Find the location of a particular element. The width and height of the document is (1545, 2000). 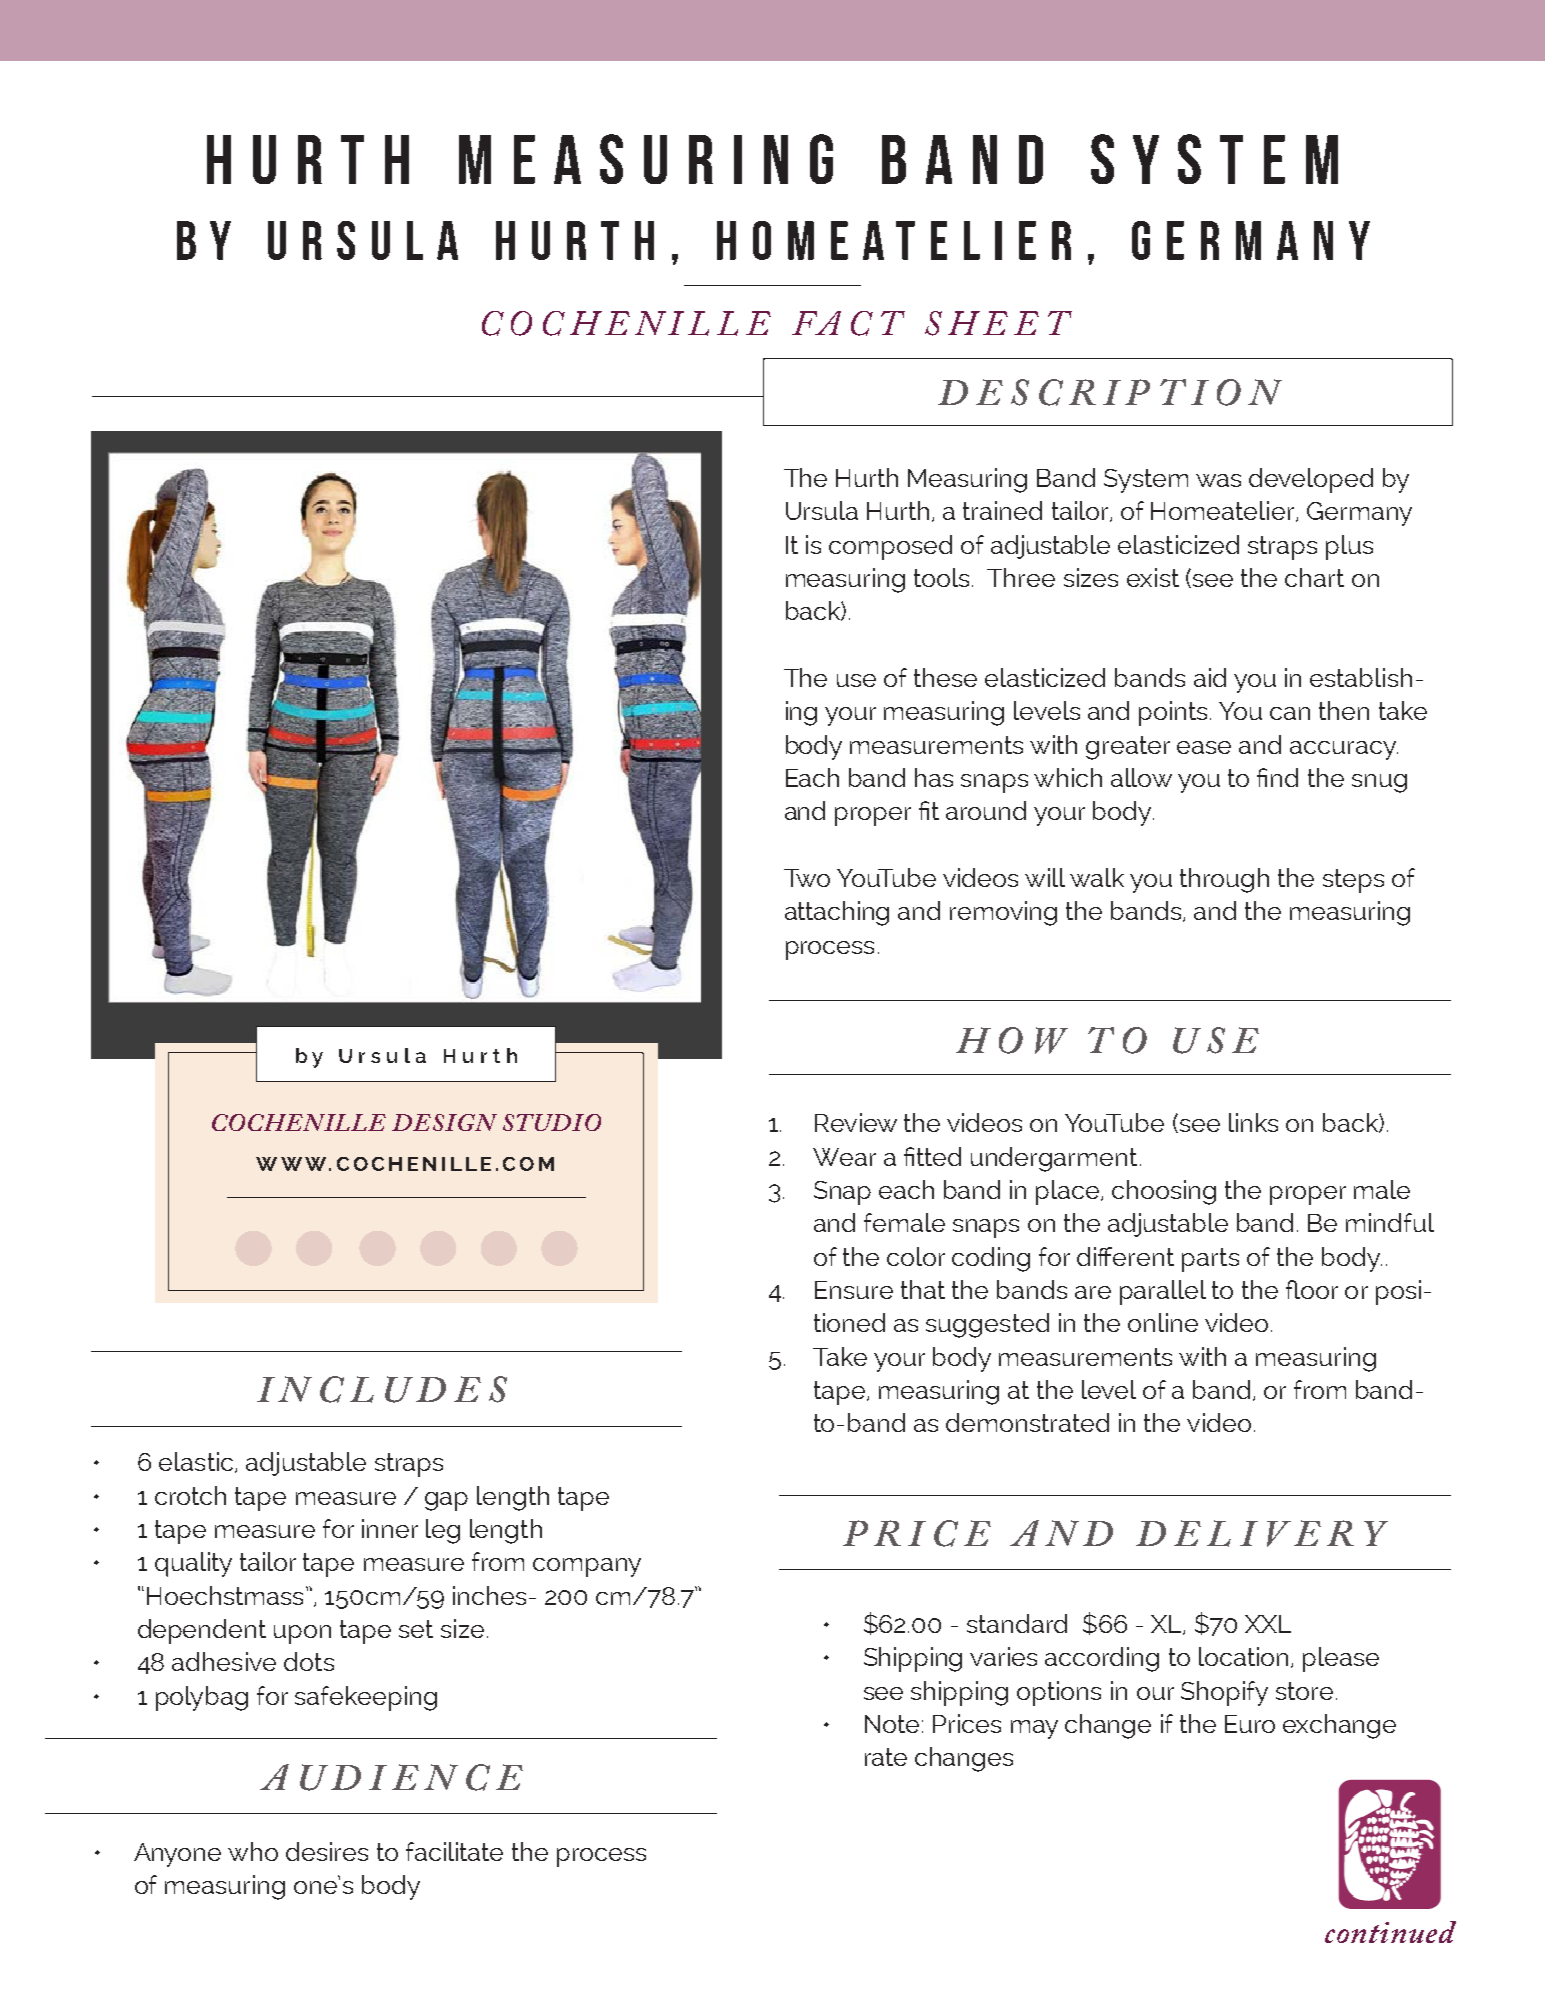

was is located at coordinates (1218, 480).
